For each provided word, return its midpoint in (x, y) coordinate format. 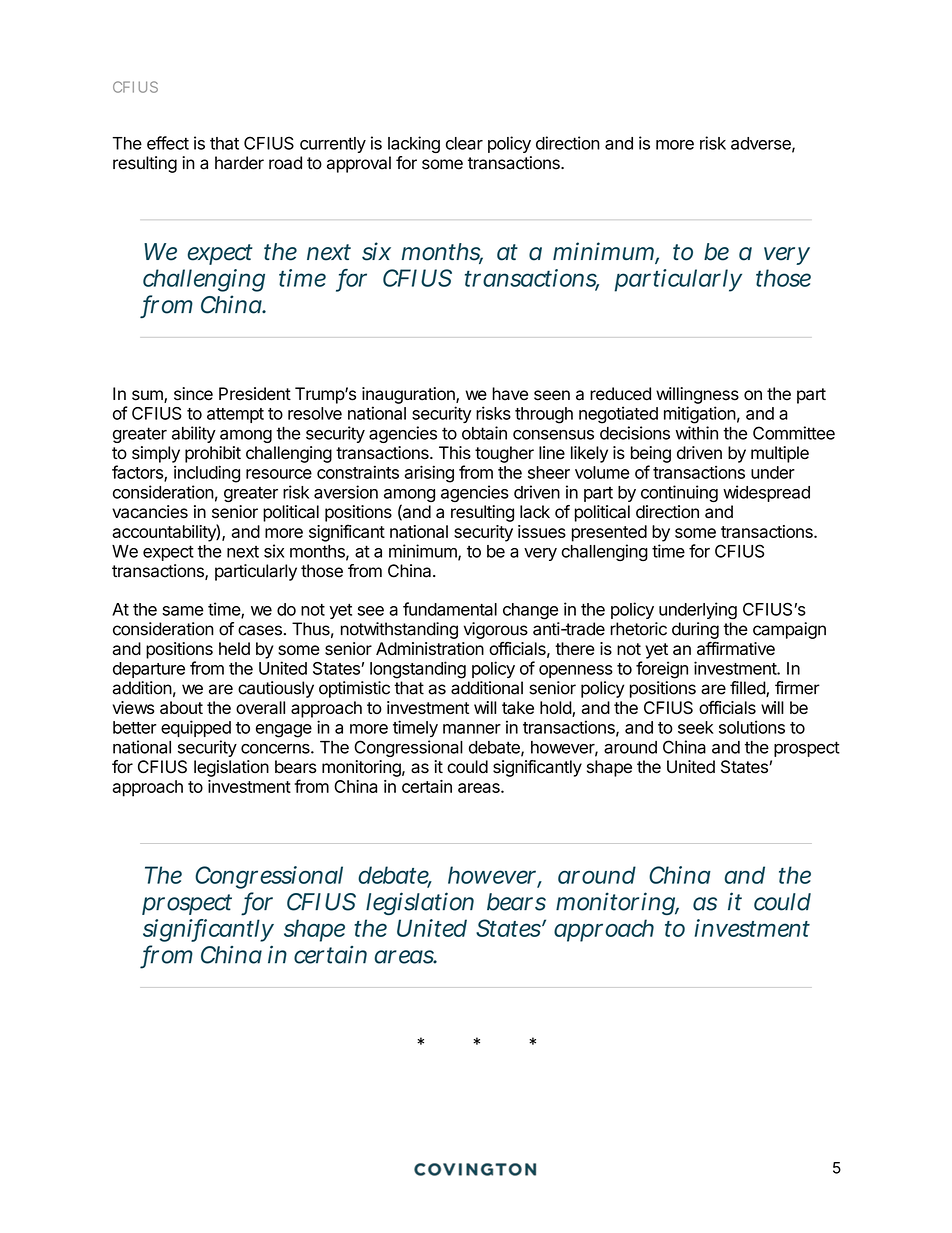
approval (359, 164)
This (455, 453)
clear (464, 143)
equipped (196, 728)
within (697, 433)
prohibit (213, 454)
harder (239, 163)
